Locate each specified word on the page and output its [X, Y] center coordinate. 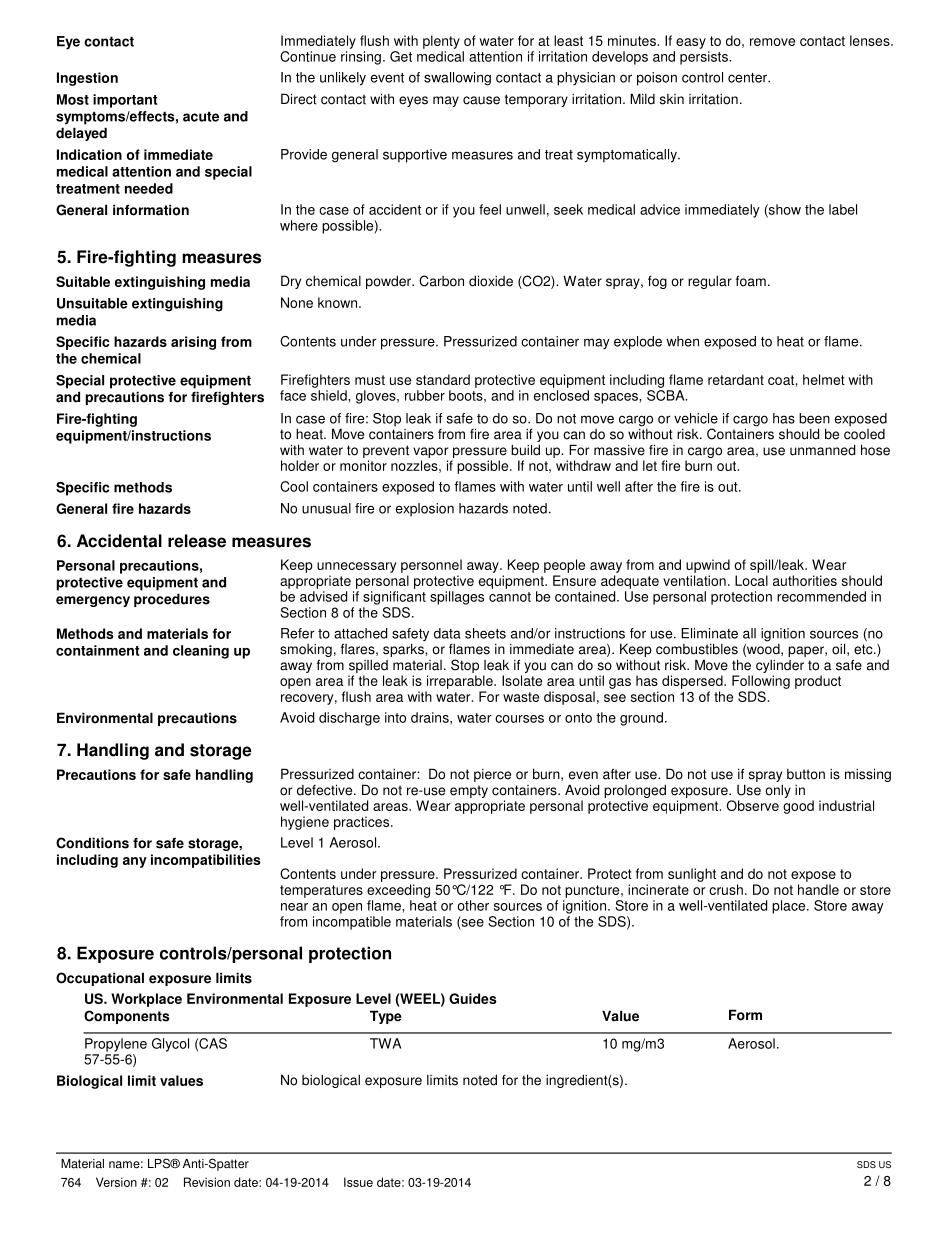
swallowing [457, 79]
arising [193, 343]
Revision [207, 1182]
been [814, 418]
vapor [430, 452]
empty [469, 791]
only [778, 791]
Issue [358, 1182]
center [748, 78]
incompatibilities [206, 861]
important [125, 101]
